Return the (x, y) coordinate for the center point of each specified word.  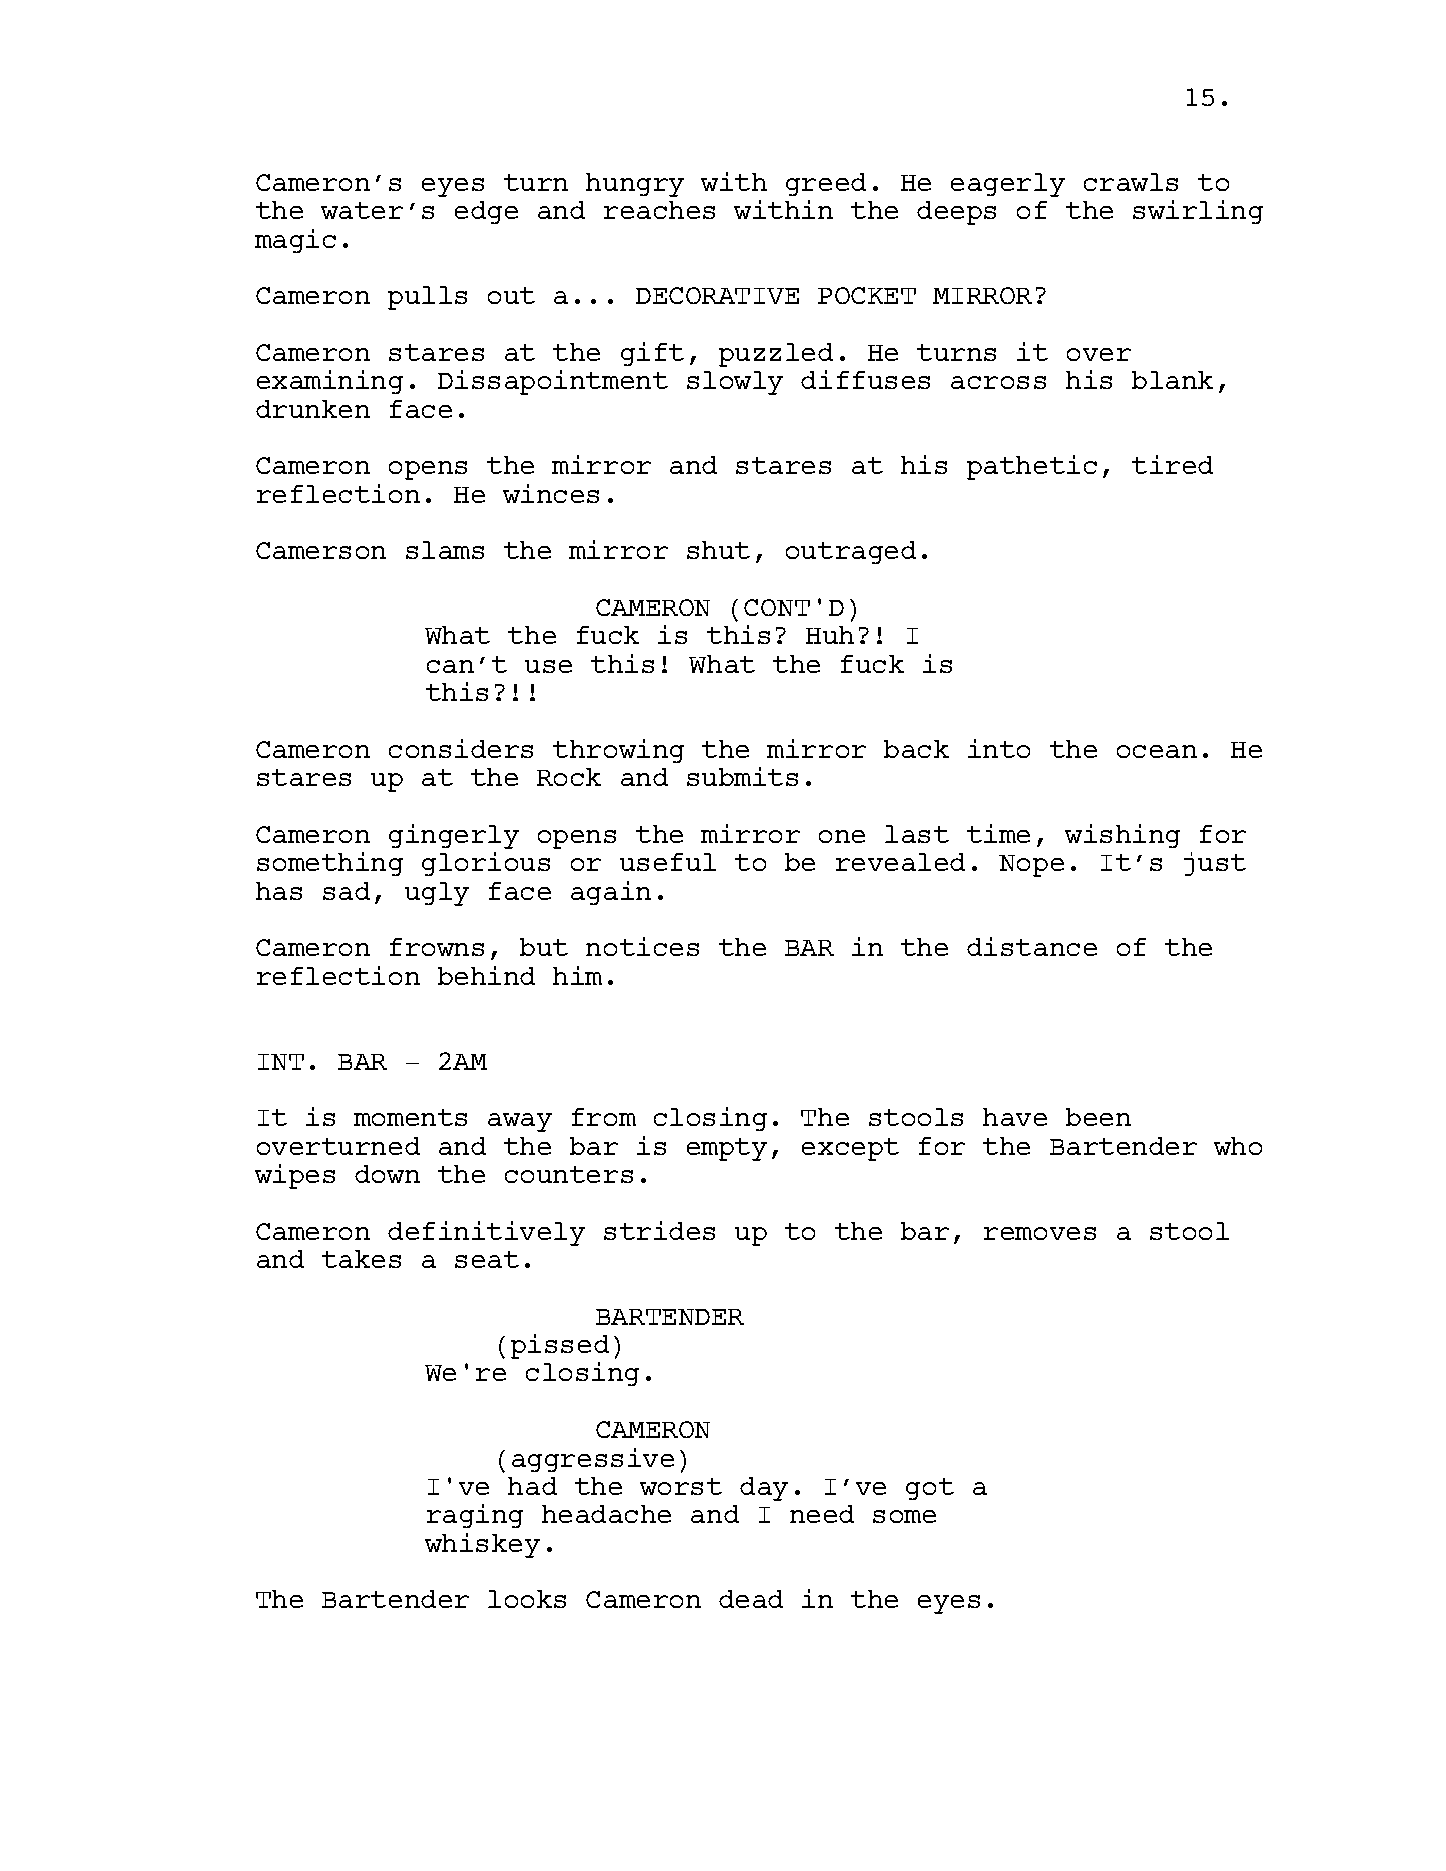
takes (361, 1259)
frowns (437, 947)
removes (1040, 1233)
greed (826, 184)
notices (642, 946)
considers (461, 748)
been (1098, 1117)
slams (445, 550)
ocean (1157, 751)
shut (718, 550)
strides (659, 1230)
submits (742, 776)
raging (475, 1516)
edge (486, 212)
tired (1172, 464)
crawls (1131, 182)
